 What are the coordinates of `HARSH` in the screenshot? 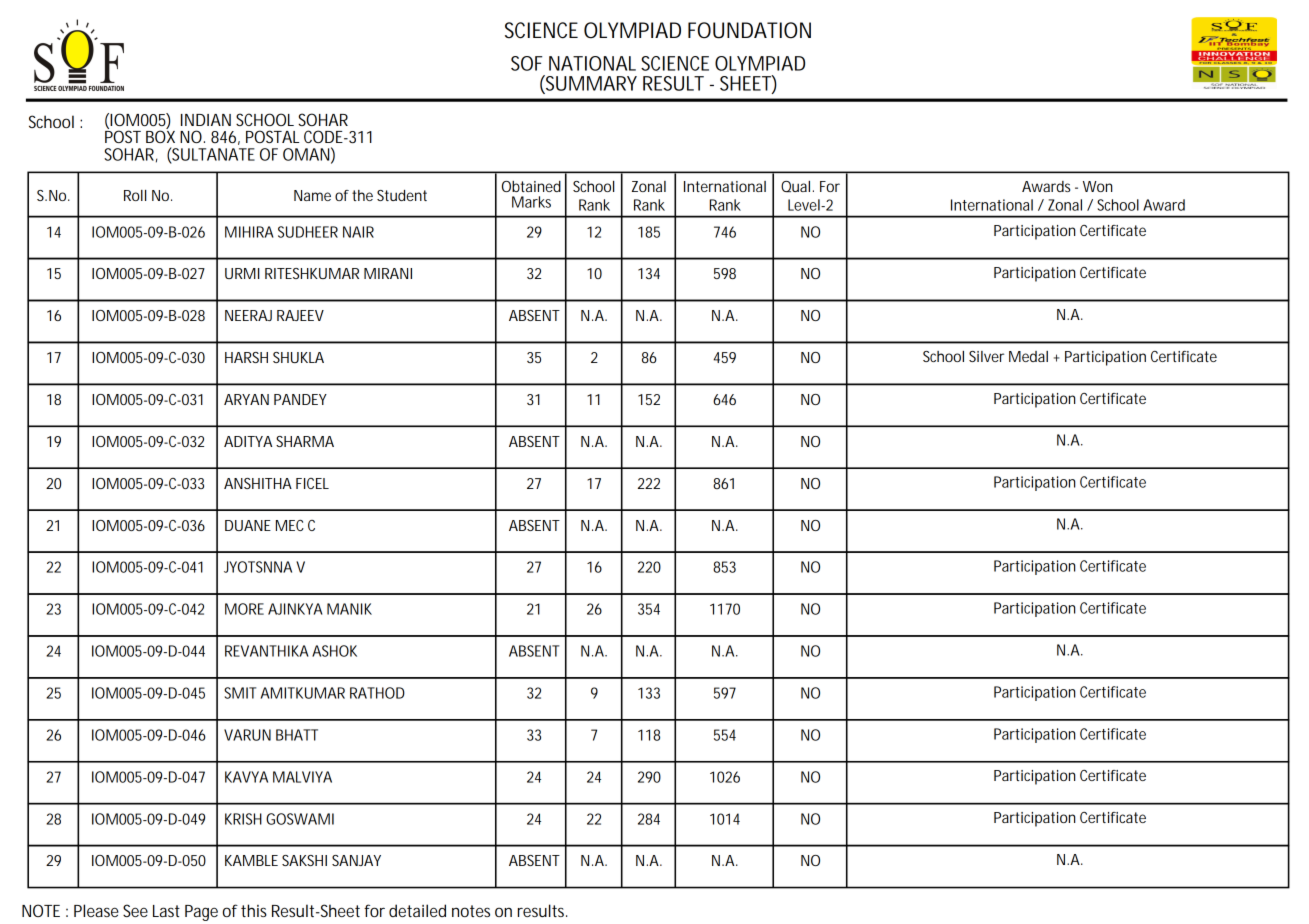 It's located at (246, 357).
